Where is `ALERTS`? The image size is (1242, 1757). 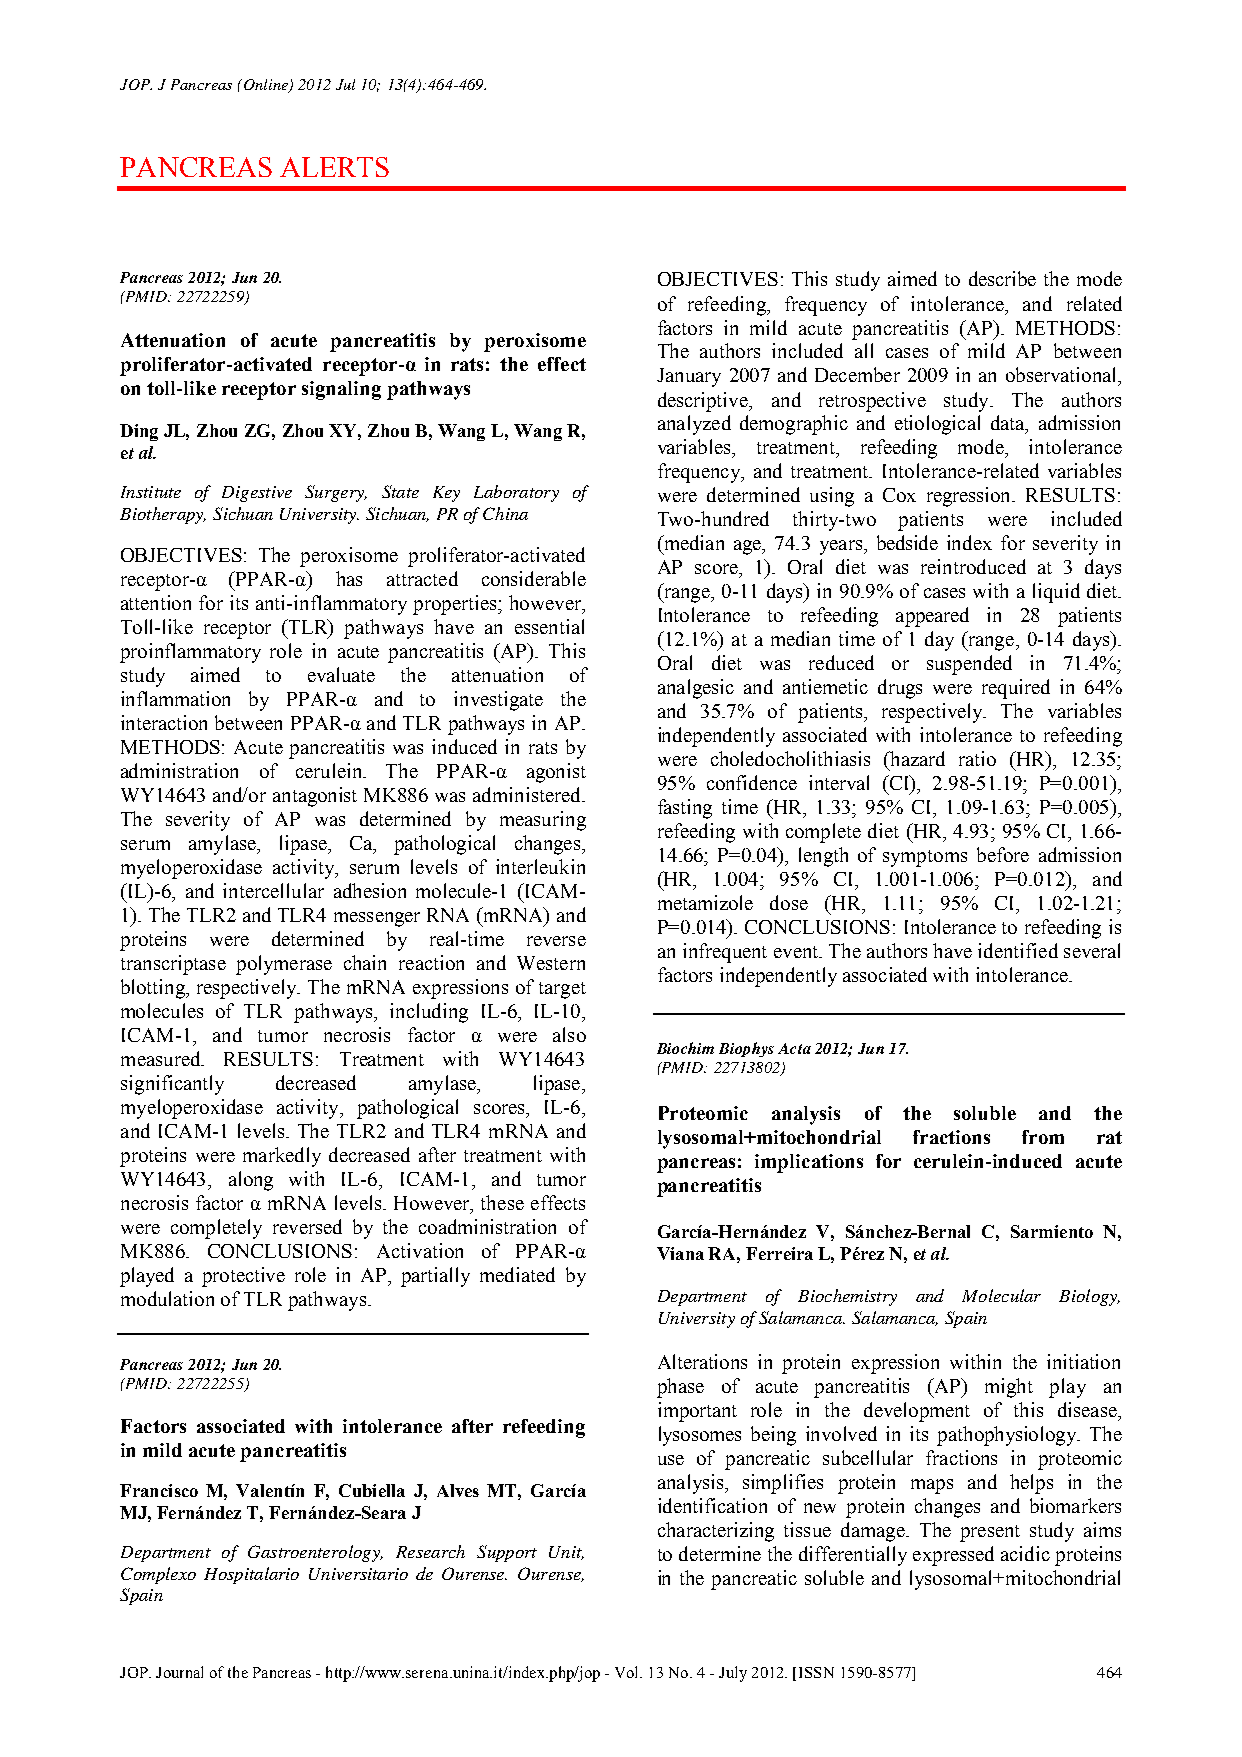 ALERTS is located at coordinates (334, 167).
